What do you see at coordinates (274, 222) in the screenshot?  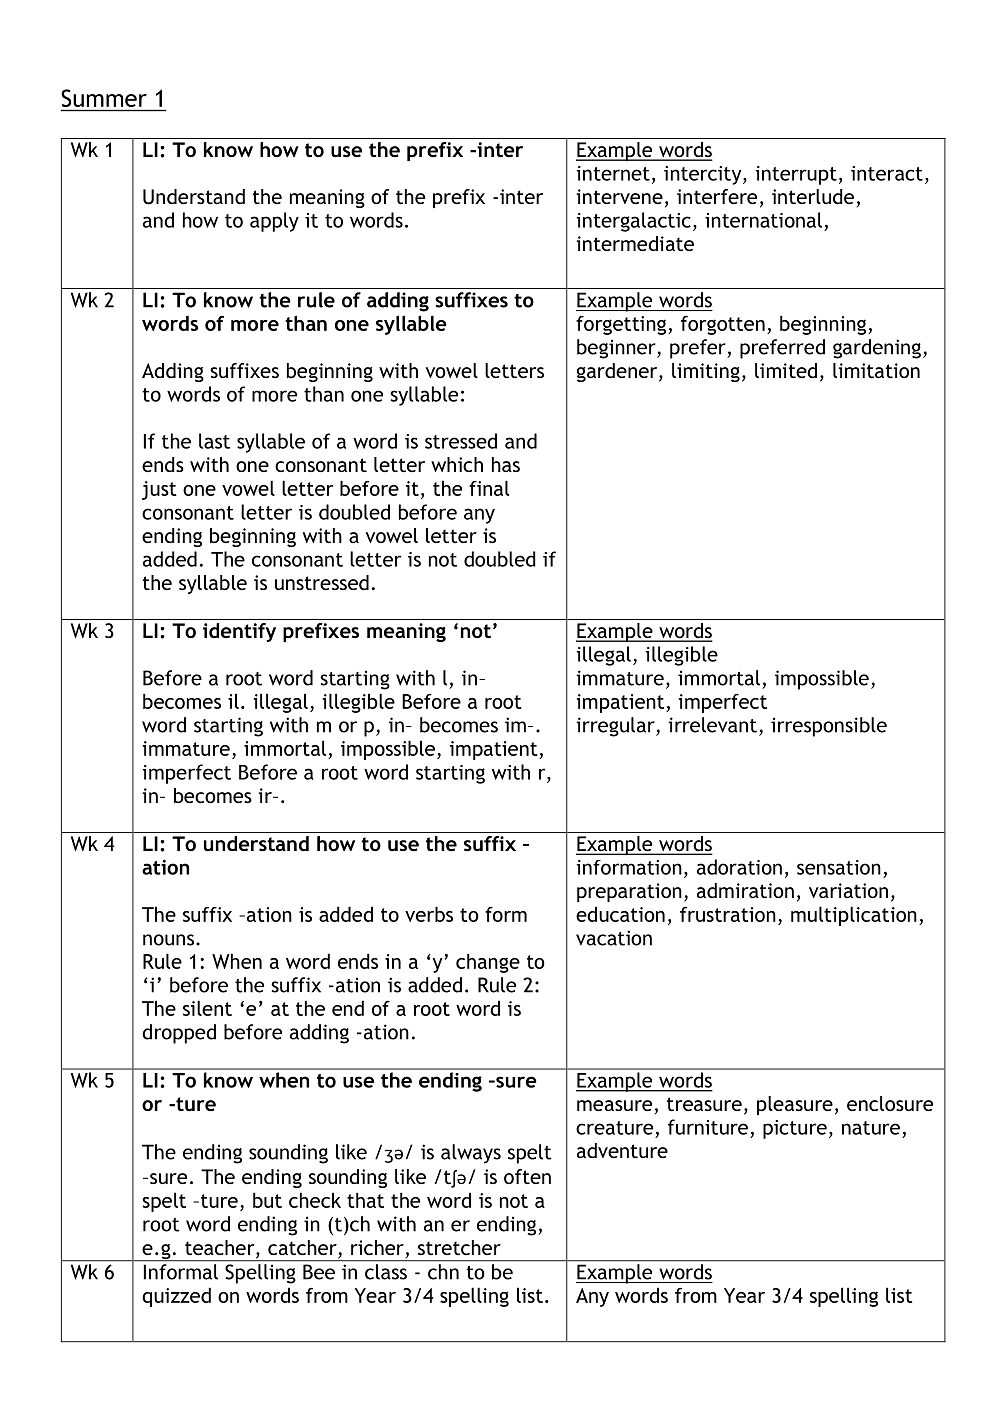 I see `apply` at bounding box center [274, 222].
